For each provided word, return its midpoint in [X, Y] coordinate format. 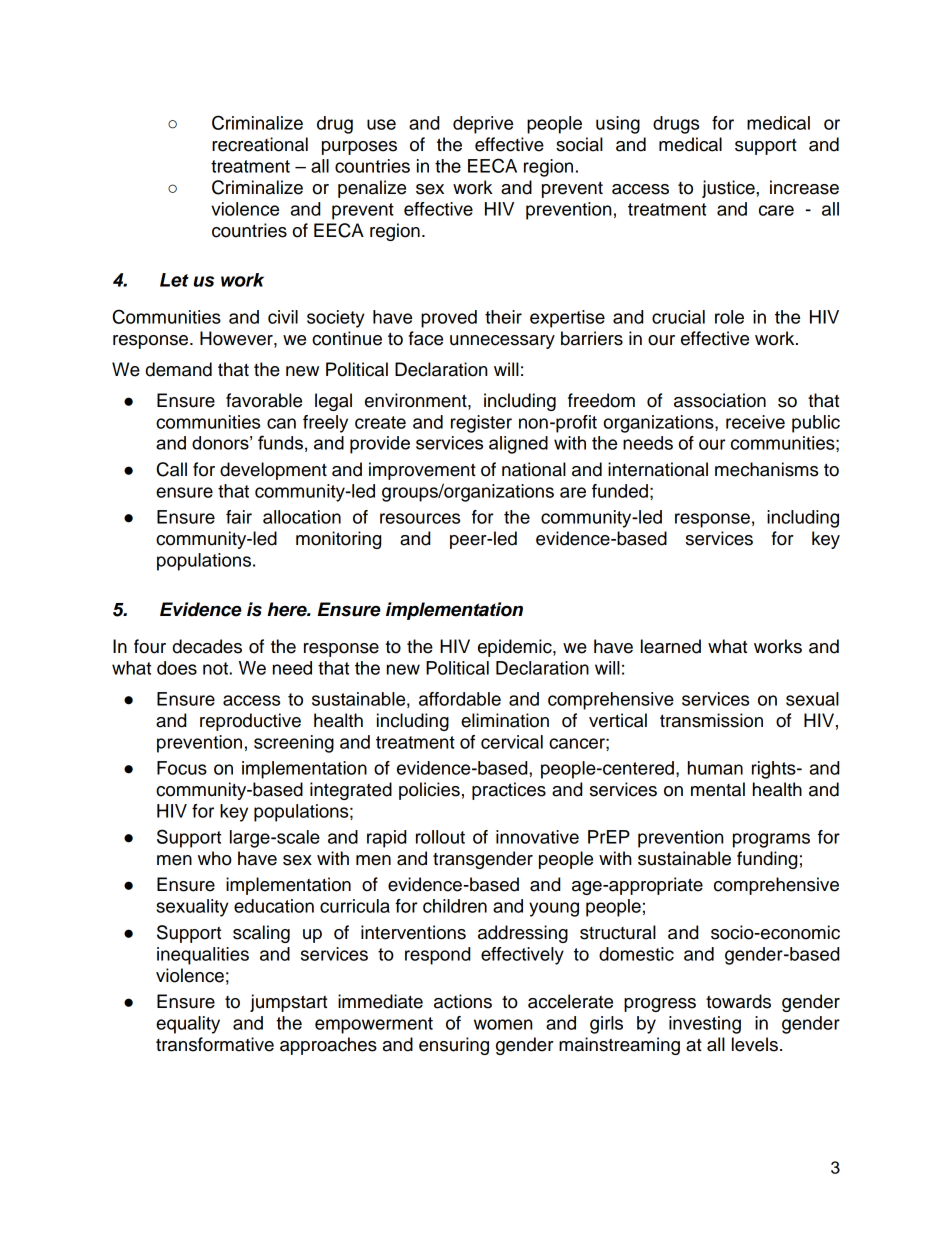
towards [738, 1001]
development [273, 471]
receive [755, 422]
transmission [711, 720]
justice [729, 189]
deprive [483, 125]
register [481, 424]
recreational [260, 144]
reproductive [250, 722]
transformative [215, 1044]
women [503, 1024]
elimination [505, 720]
